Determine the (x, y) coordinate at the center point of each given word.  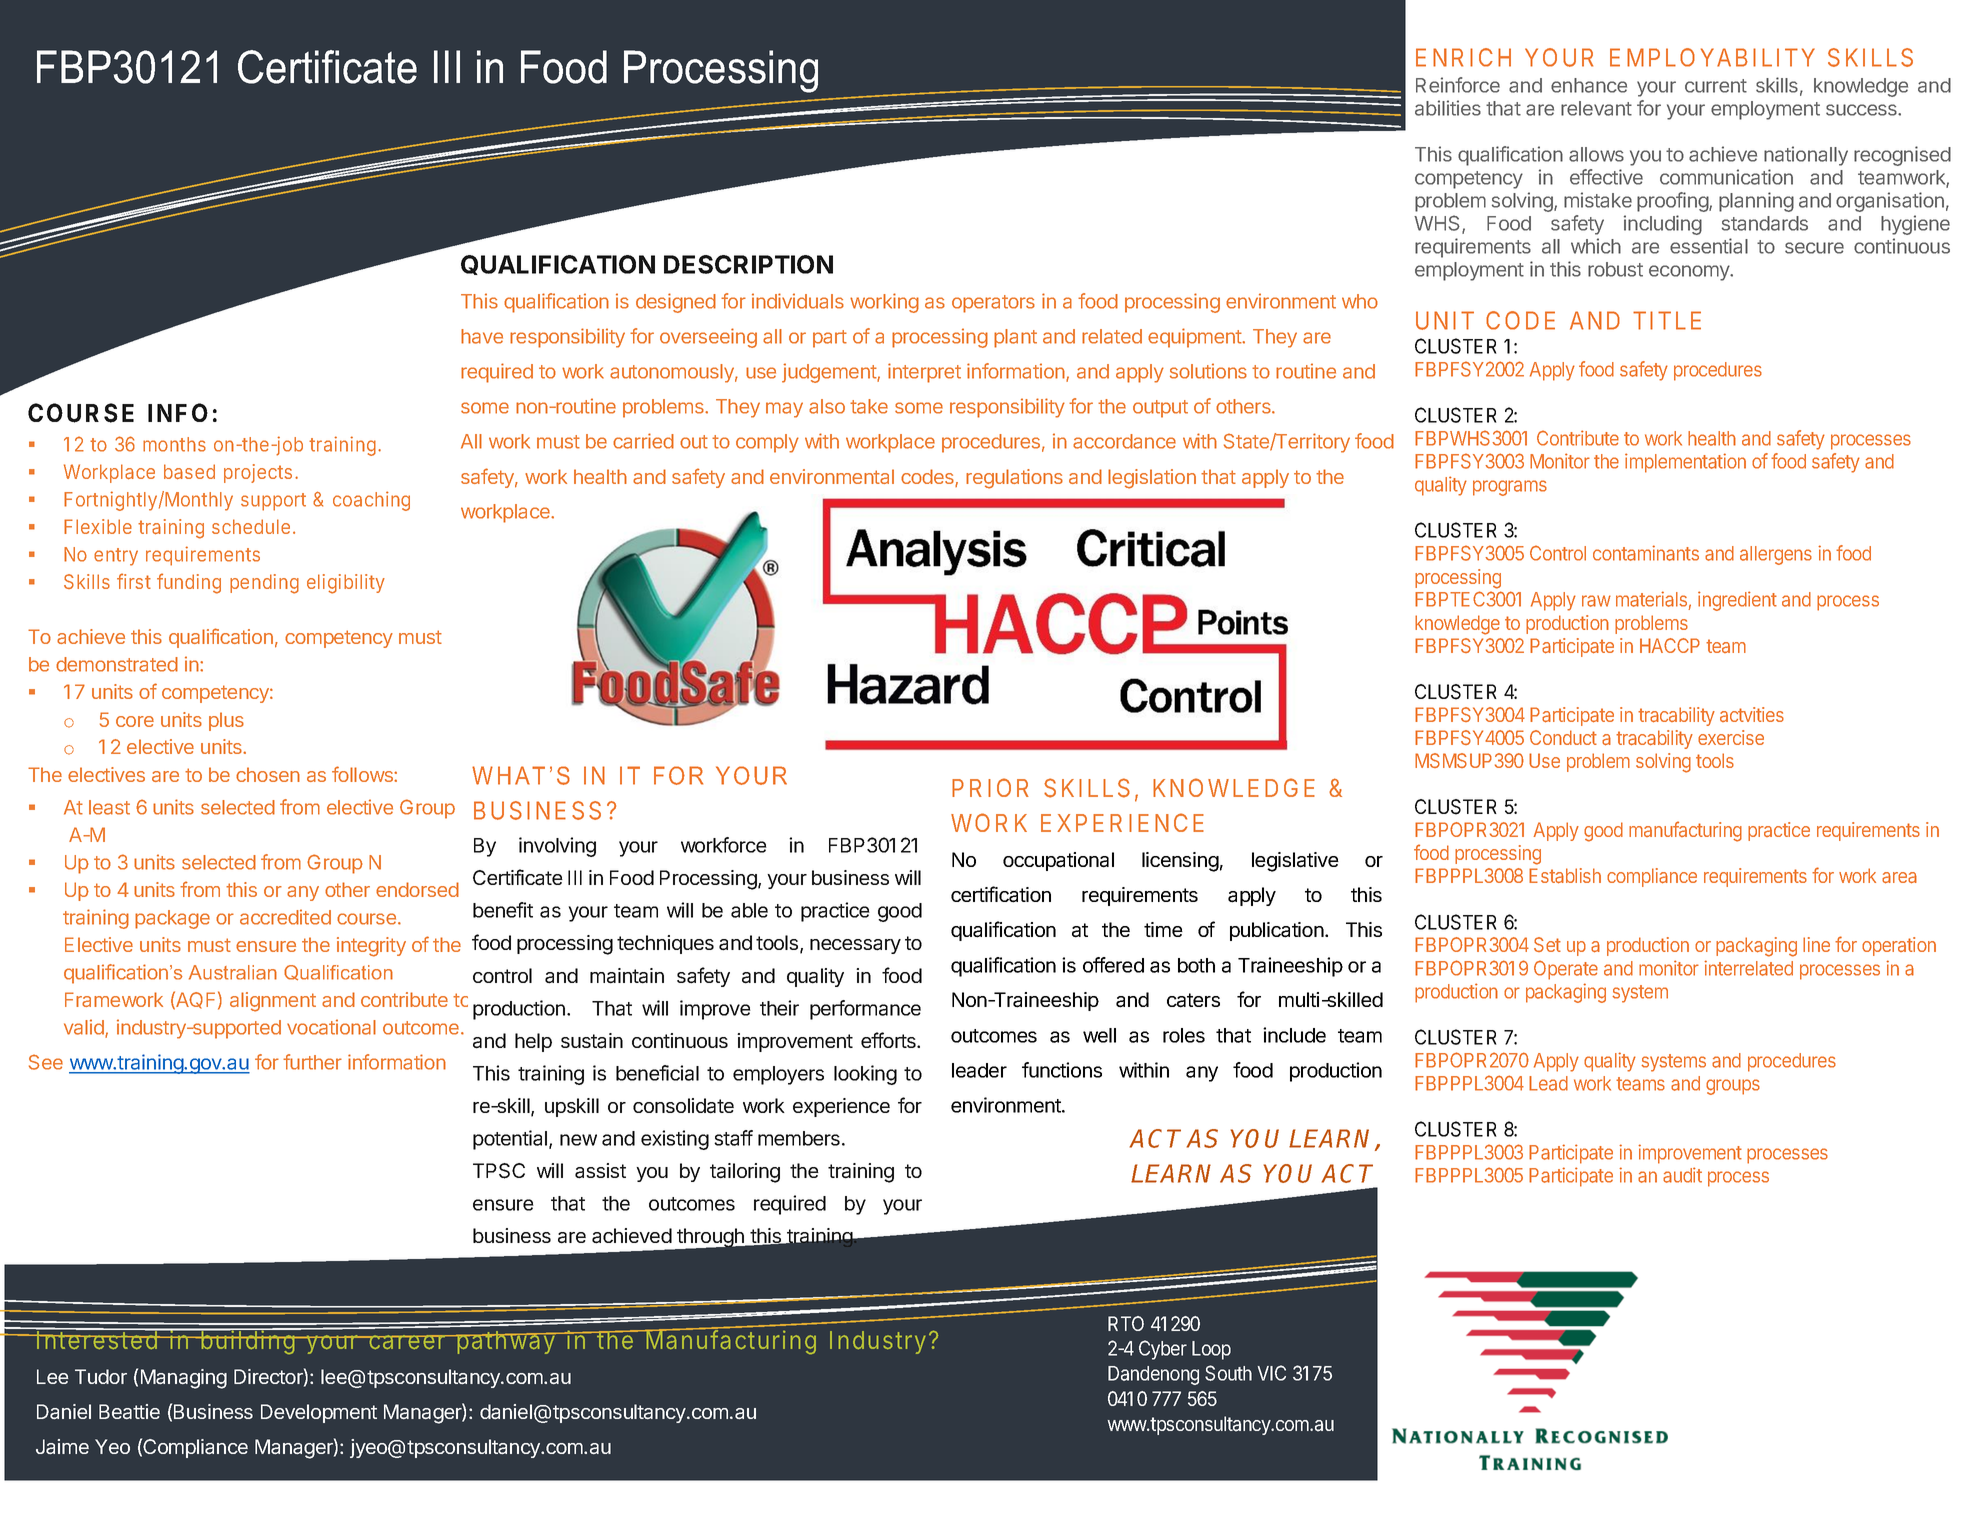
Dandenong (1153, 1375)
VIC (1272, 1373)
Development (319, 1413)
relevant (1596, 108)
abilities (1448, 108)
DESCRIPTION (748, 264)
